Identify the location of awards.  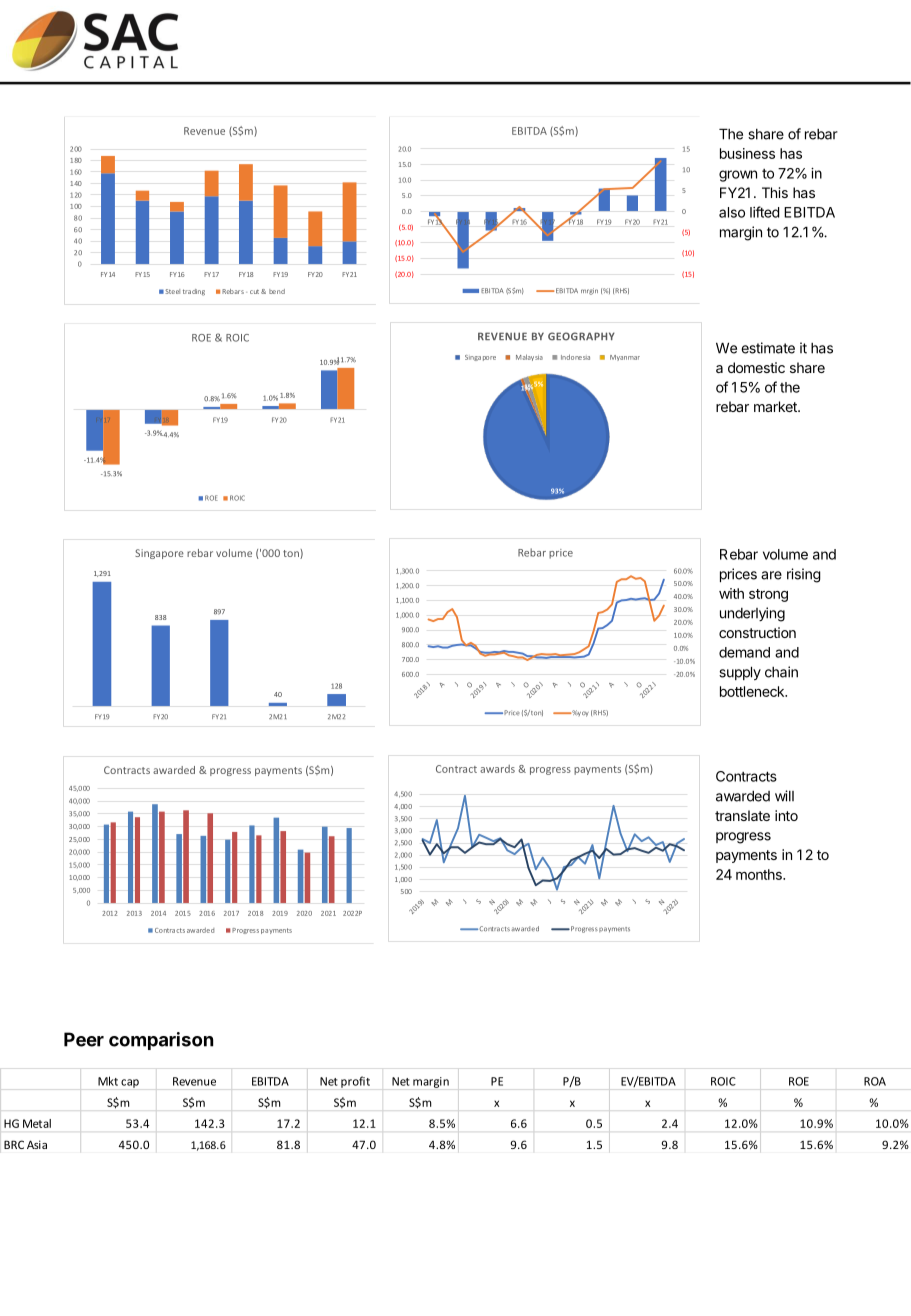
(497, 769).
